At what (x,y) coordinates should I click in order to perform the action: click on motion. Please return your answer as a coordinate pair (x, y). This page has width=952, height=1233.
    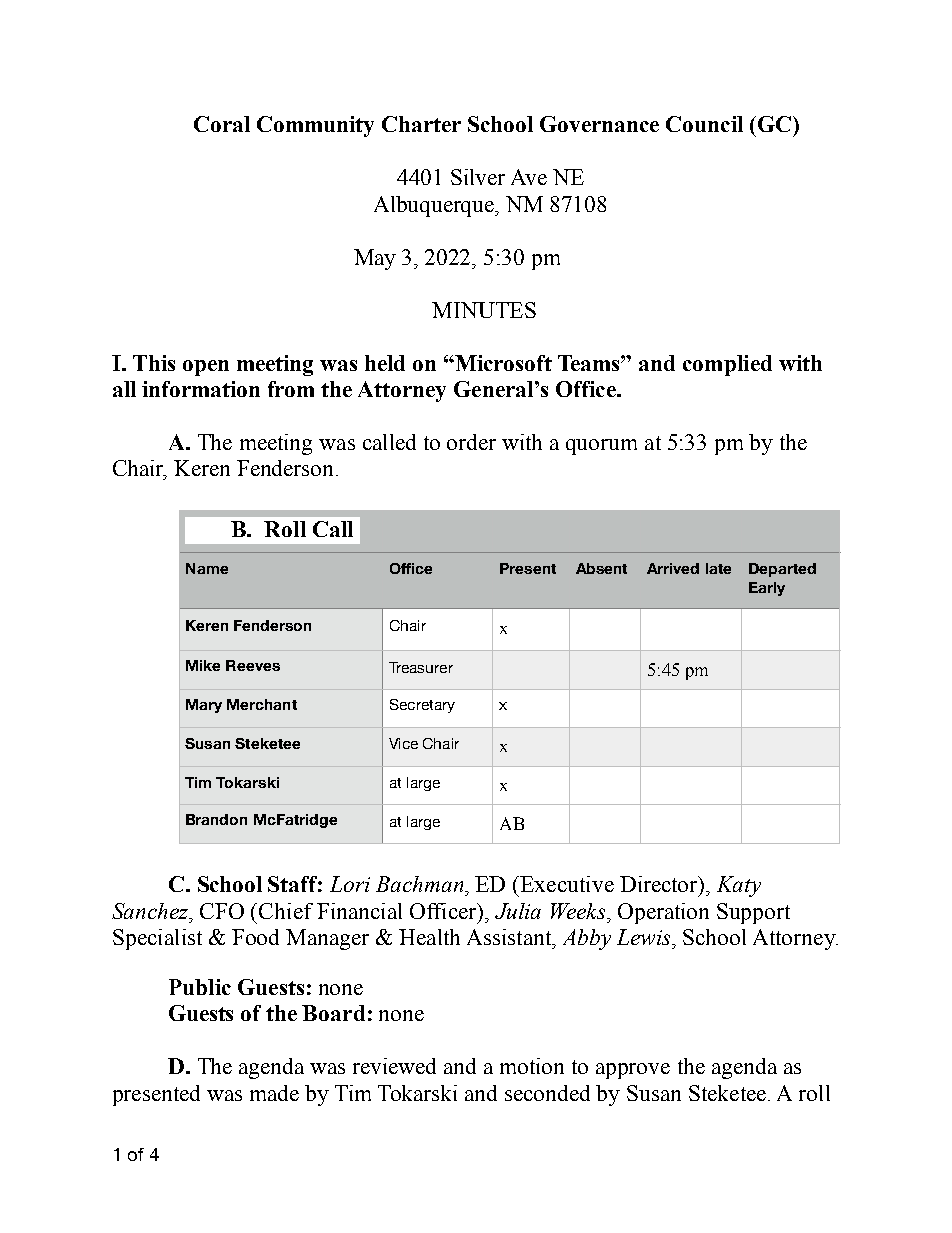
    Looking at the image, I should click on (532, 1066).
